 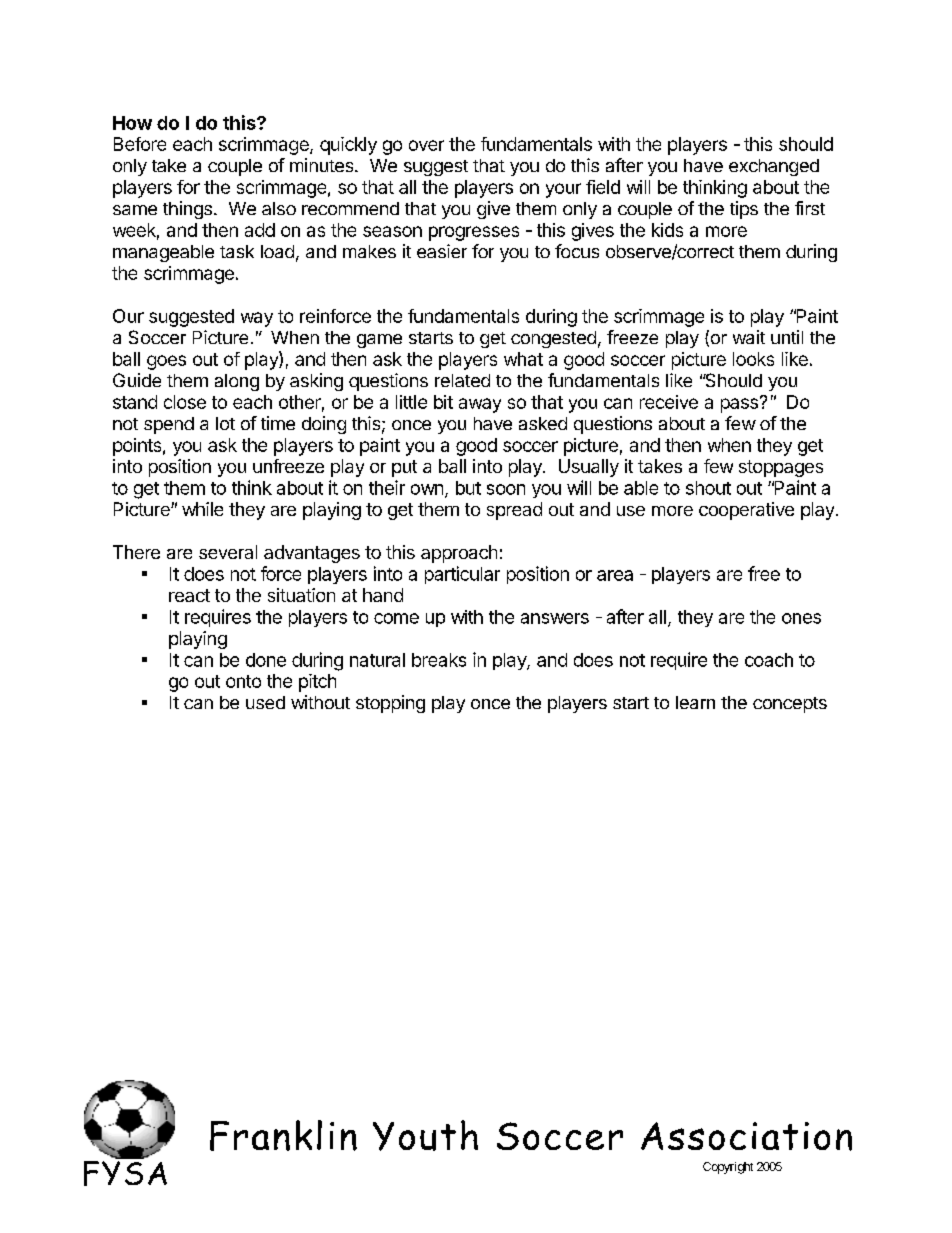 What do you see at coordinates (774, 167) in the screenshot?
I see `exchanged` at bounding box center [774, 167].
